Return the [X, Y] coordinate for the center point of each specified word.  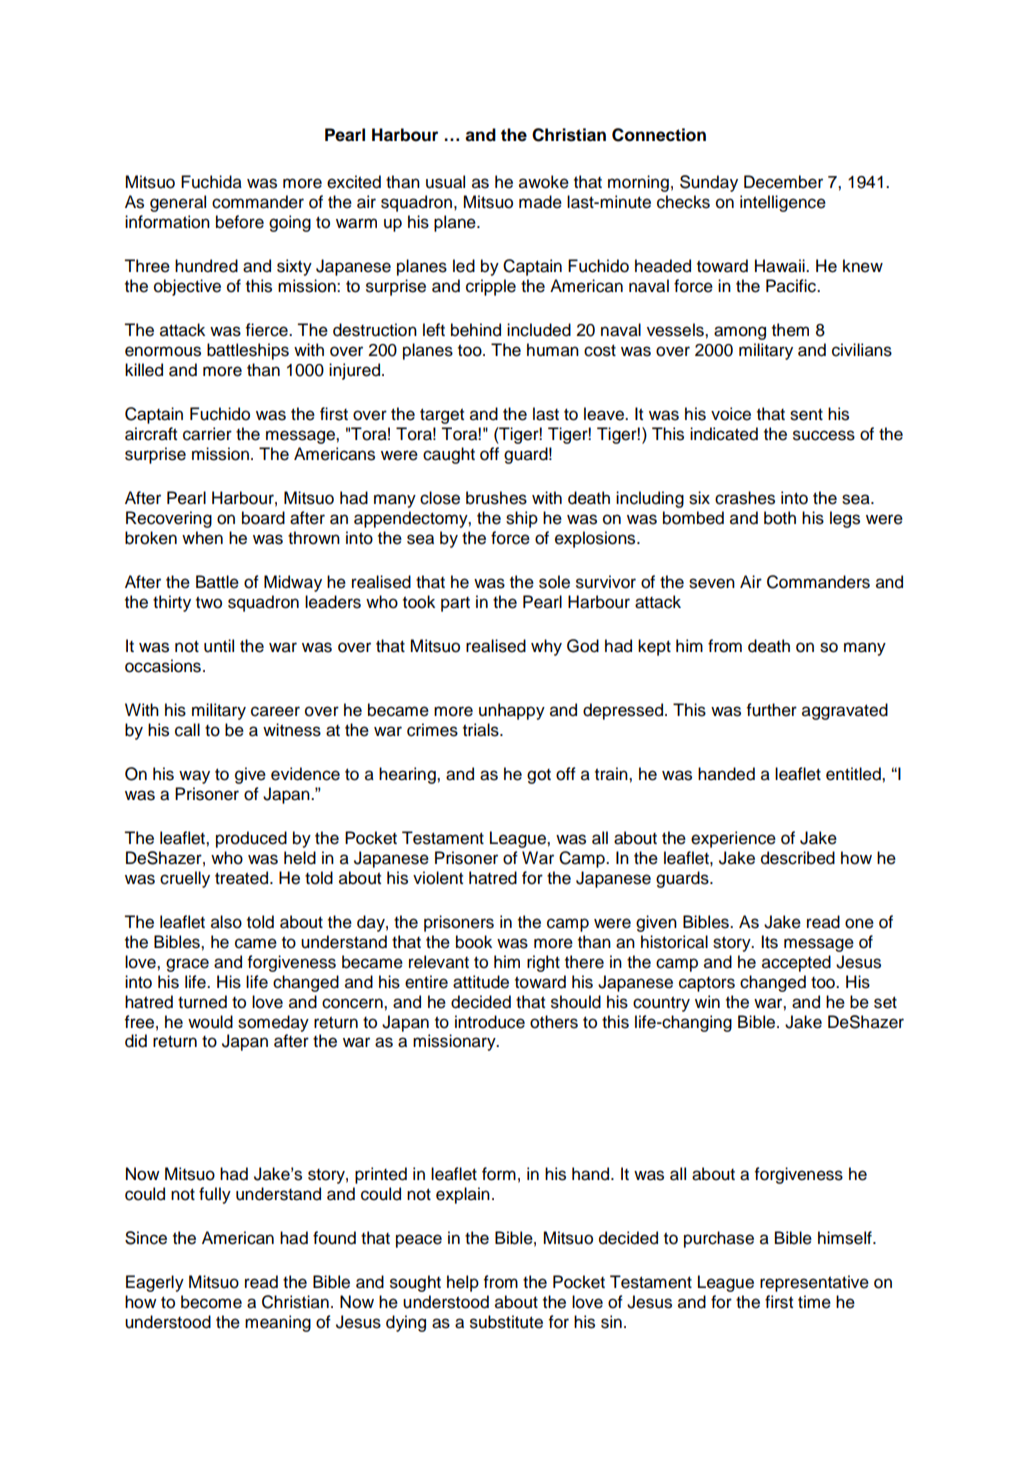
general [178, 203]
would [210, 1022]
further [771, 710]
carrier [207, 434]
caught [449, 455]
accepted [796, 963]
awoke [544, 182]
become [211, 1302]
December [783, 182]
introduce [490, 1022]
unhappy [512, 711]
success [824, 435]
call [187, 730]
